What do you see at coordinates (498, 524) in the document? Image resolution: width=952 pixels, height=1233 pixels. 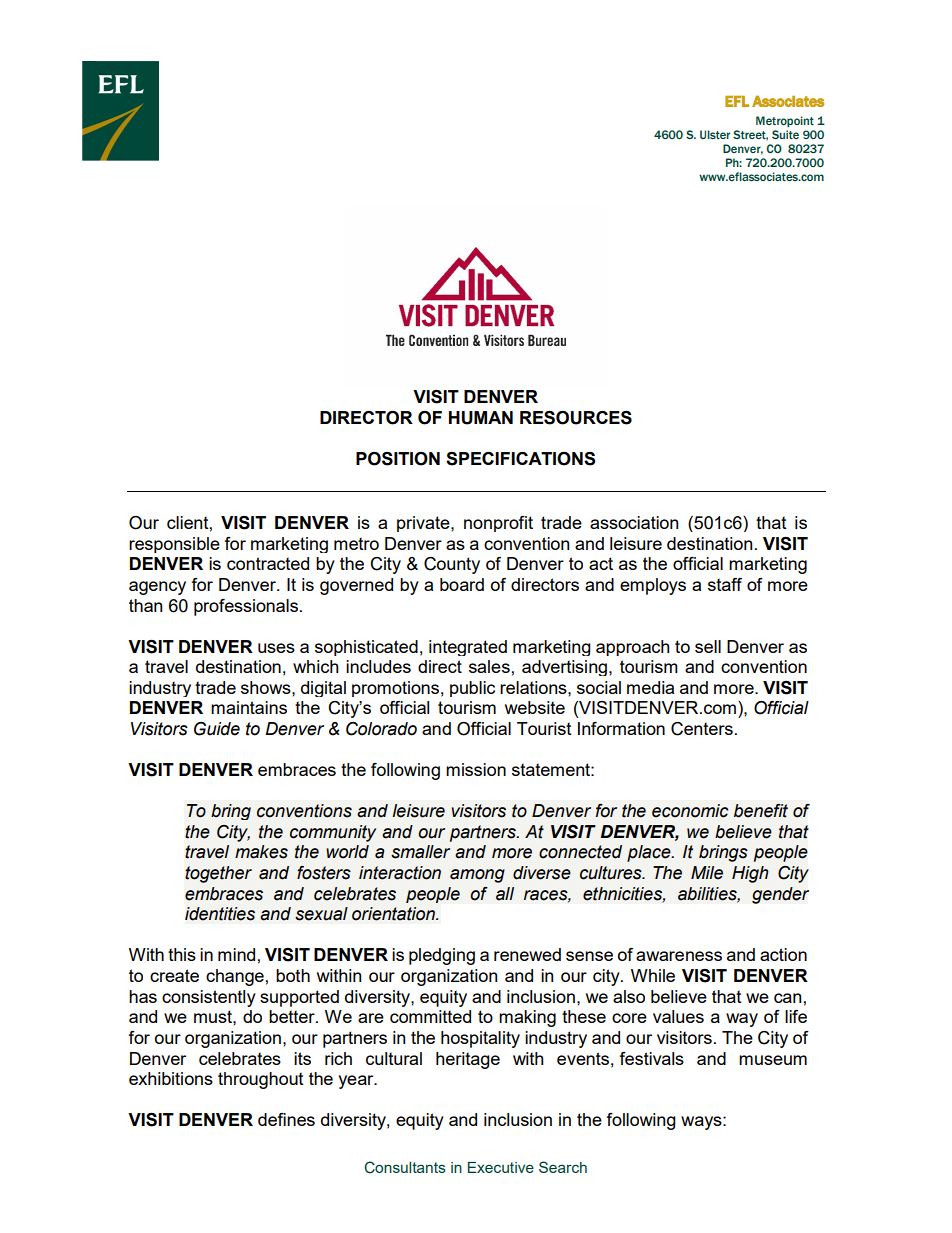 I see `nonprofit` at bounding box center [498, 524].
